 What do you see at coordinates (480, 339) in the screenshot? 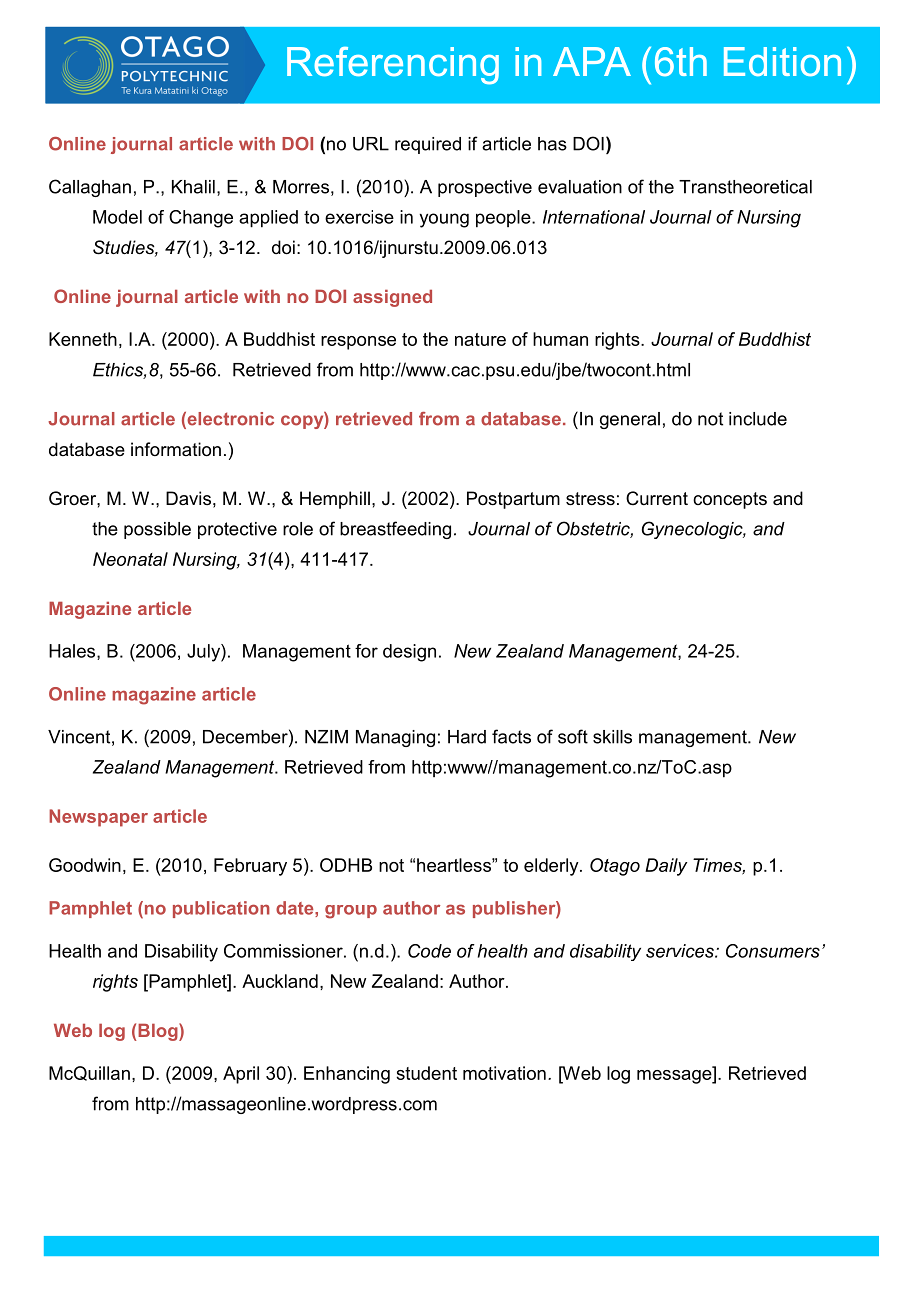
I see `nature` at bounding box center [480, 339].
